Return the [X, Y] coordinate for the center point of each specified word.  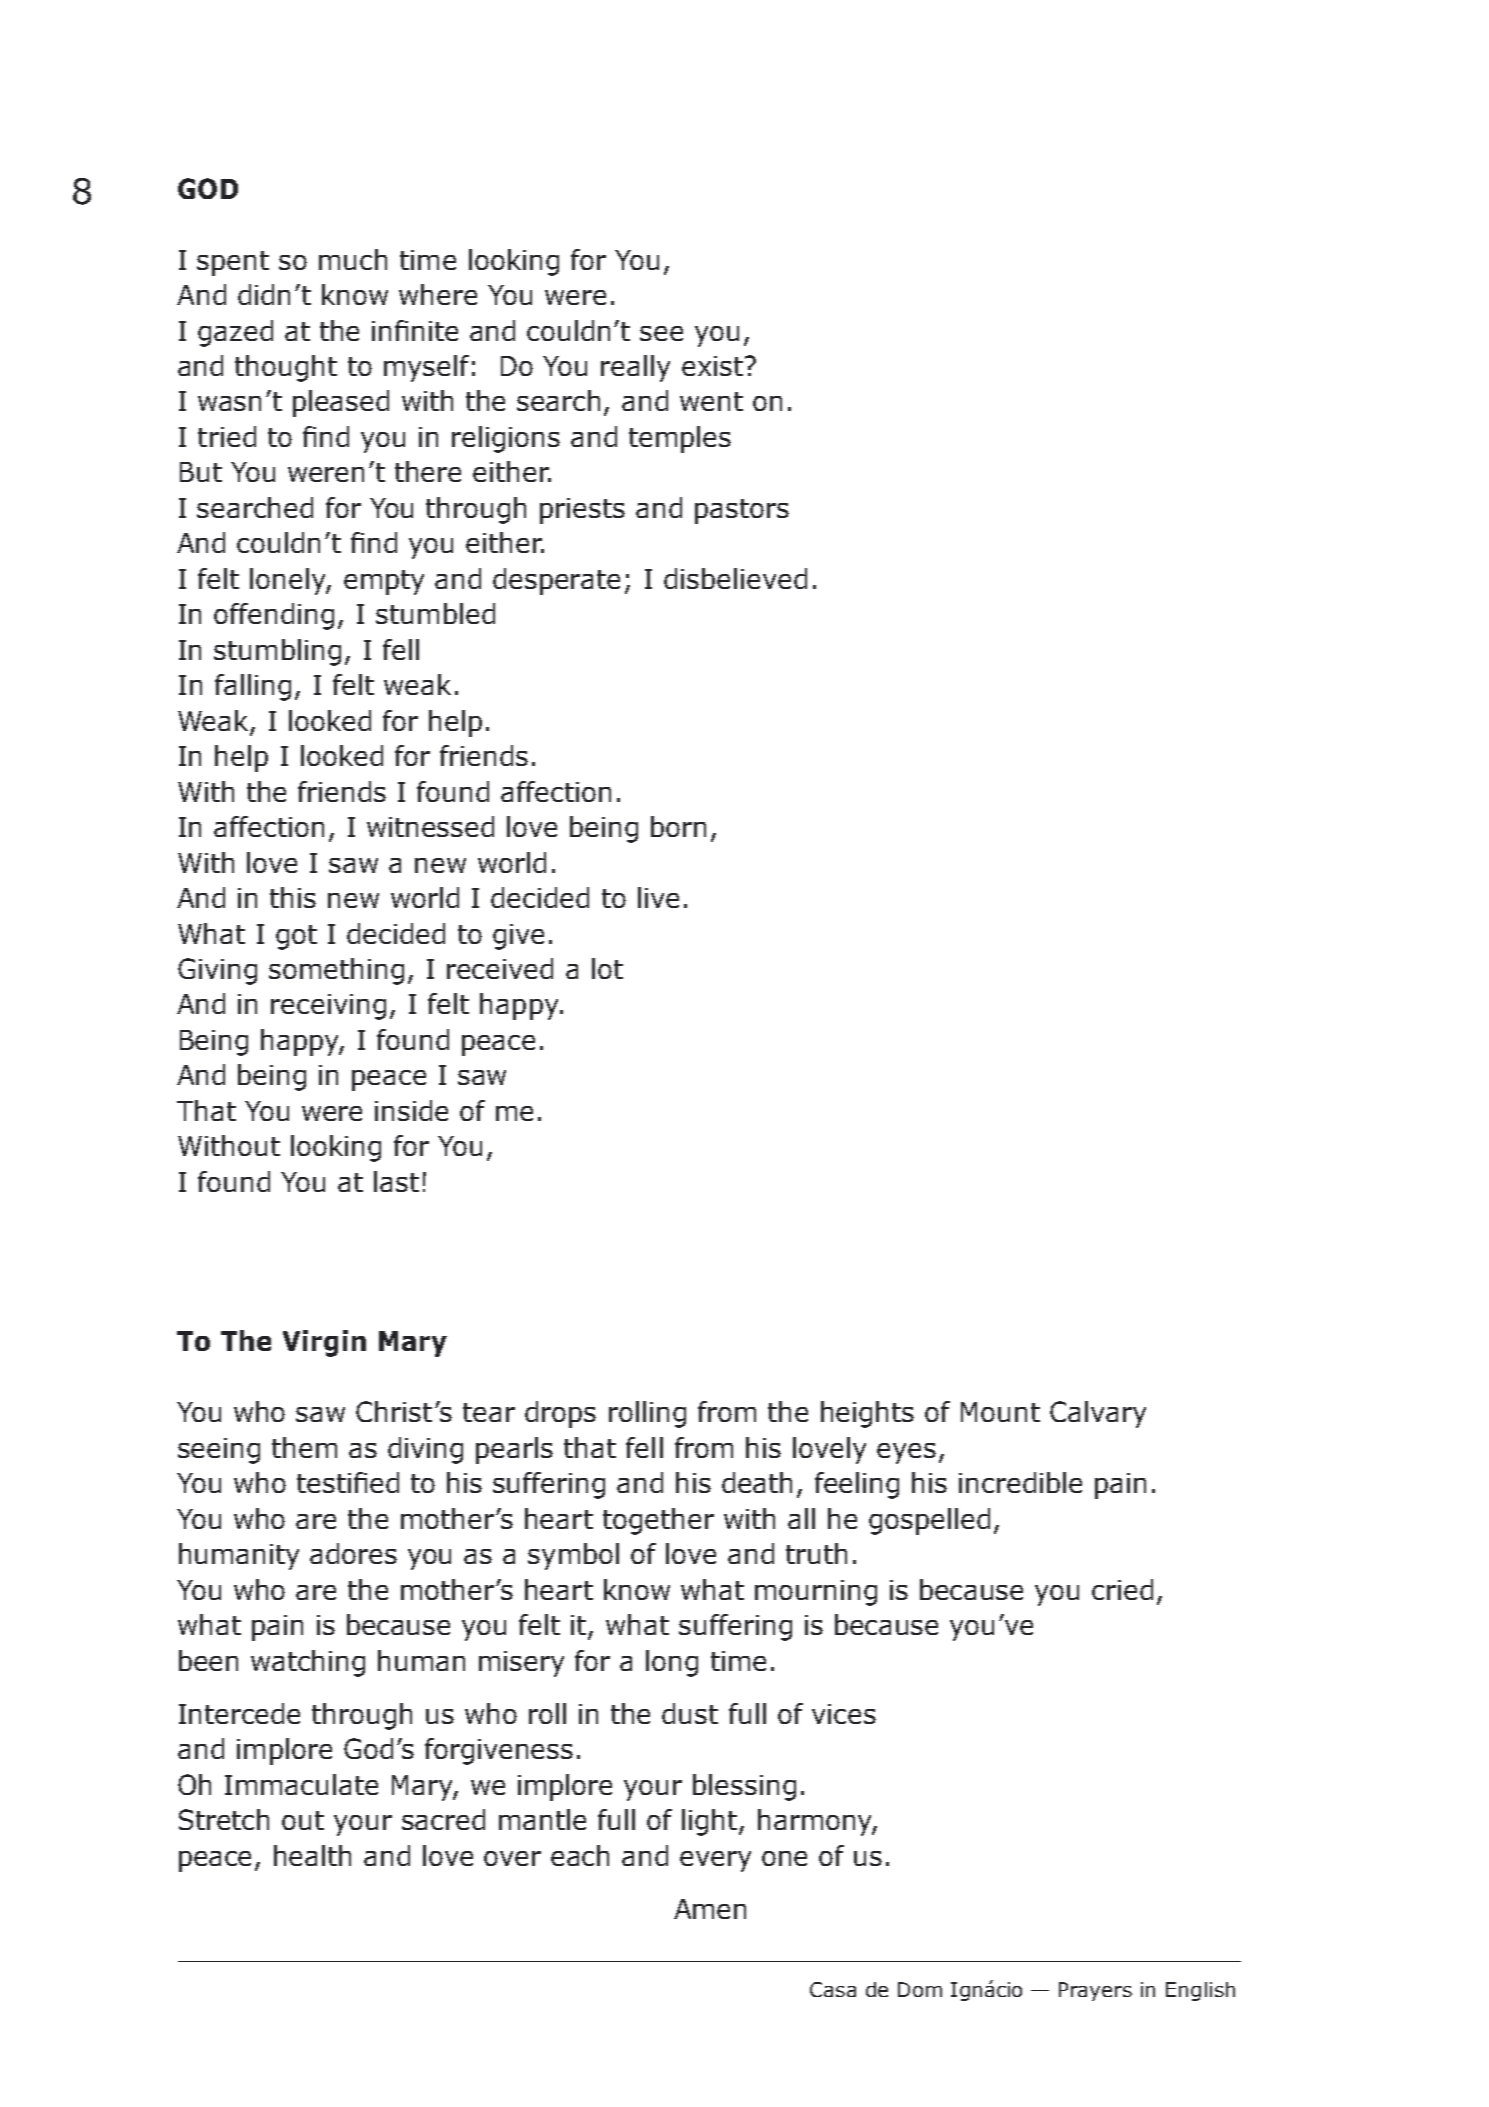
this [293, 897]
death [757, 1482]
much [353, 259]
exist [712, 366]
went [711, 401]
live [658, 897]
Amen [710, 1909]
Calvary [1098, 1414]
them [304, 1447]
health [312, 1855]
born [678, 826]
